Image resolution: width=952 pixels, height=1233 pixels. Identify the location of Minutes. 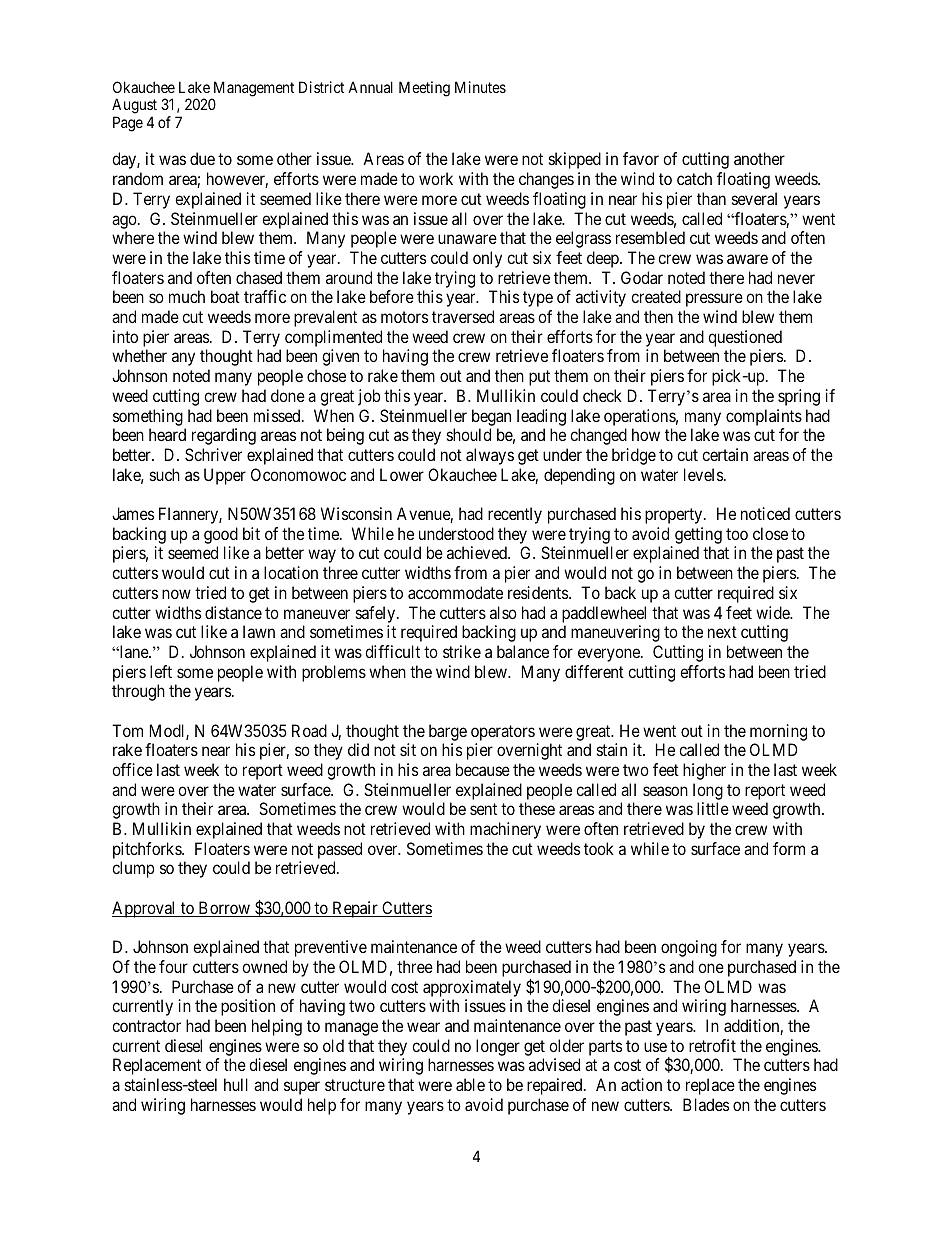
(480, 87).
